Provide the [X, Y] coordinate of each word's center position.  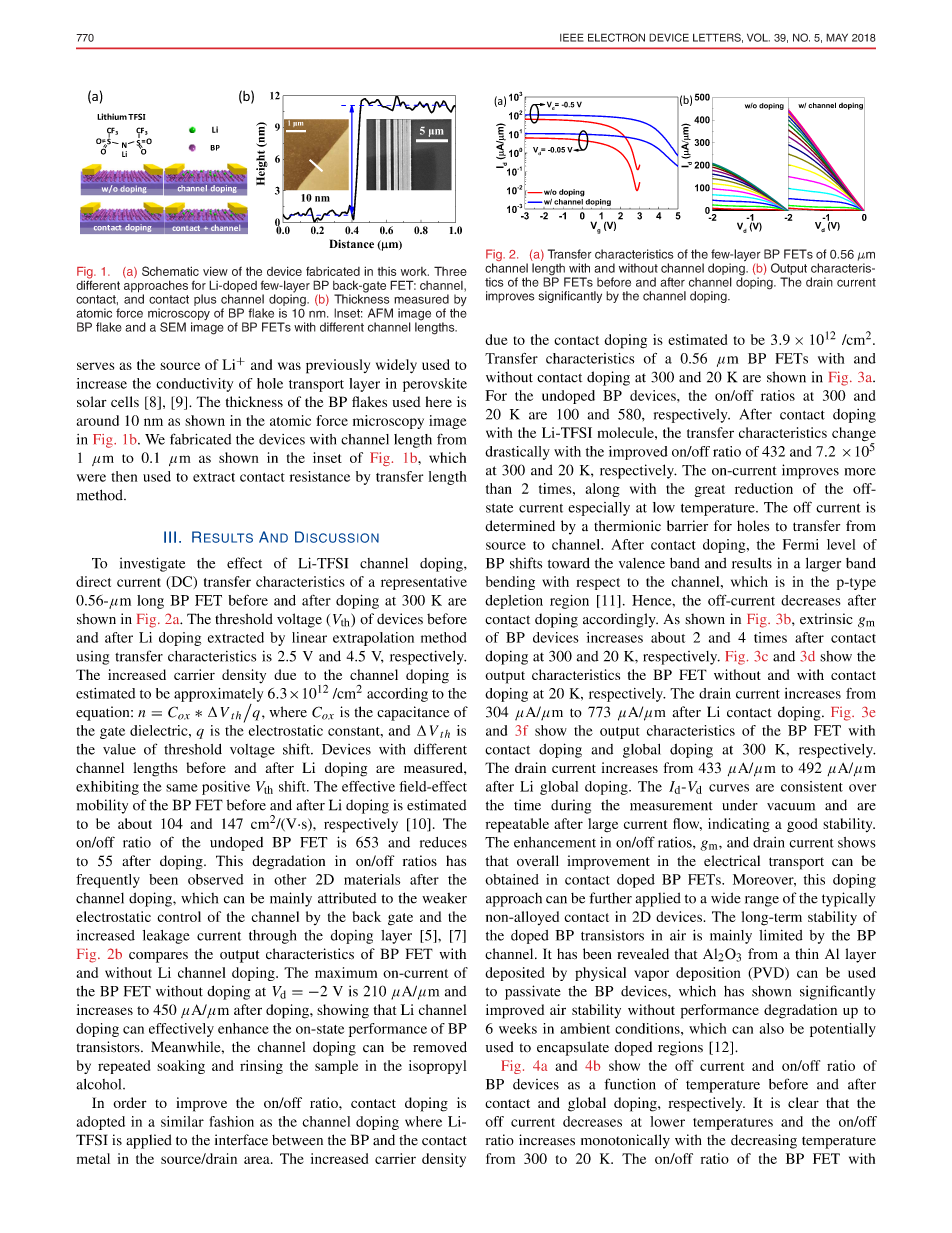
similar [182, 1121]
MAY [837, 37]
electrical [732, 861]
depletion [514, 602]
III [170, 537]
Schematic [170, 271]
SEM [173, 327]
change [854, 435]
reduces [443, 842]
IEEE [572, 37]
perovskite [435, 385]
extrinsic [826, 619]
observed [216, 879]
